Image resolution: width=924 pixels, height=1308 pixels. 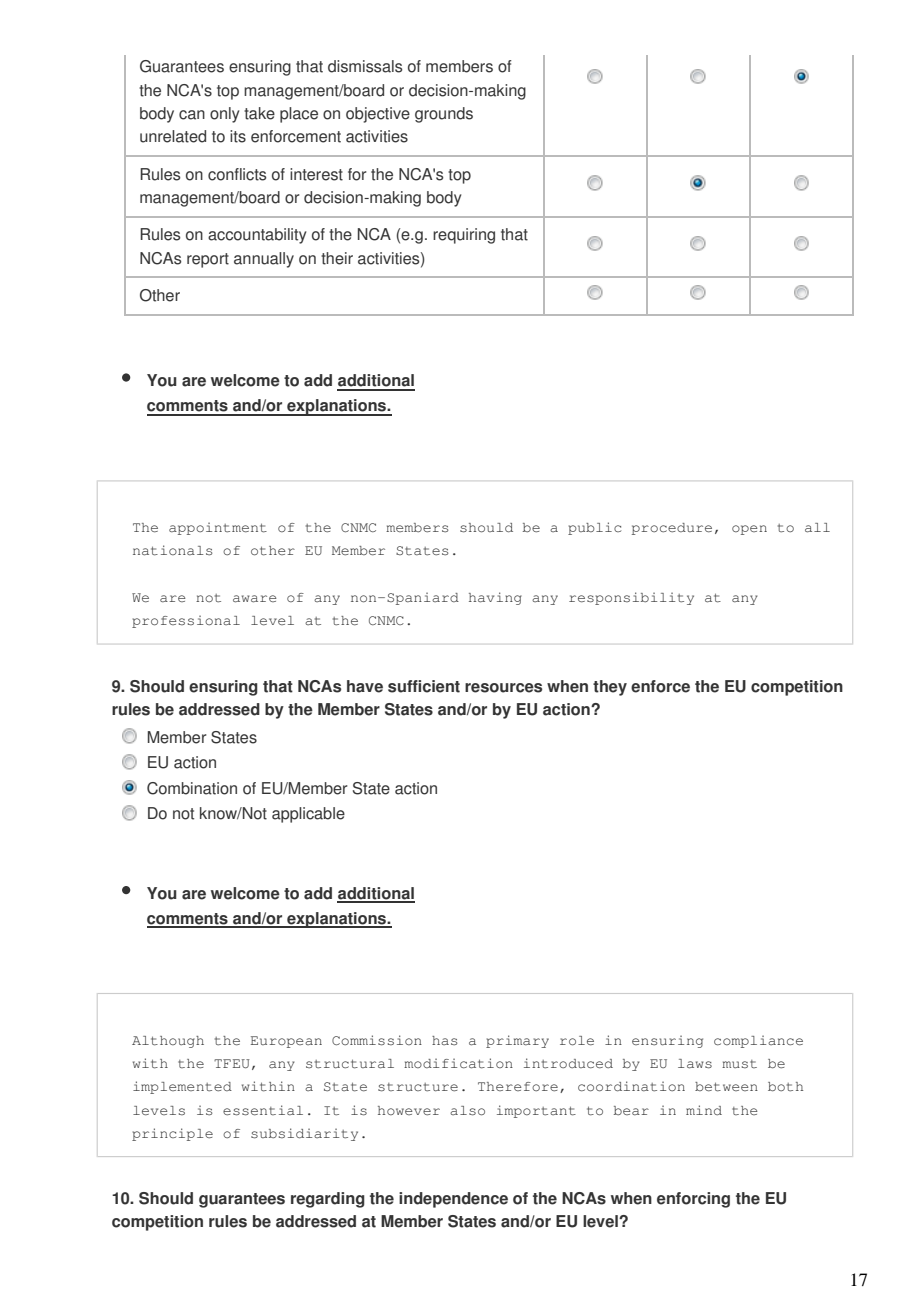 What do you see at coordinates (444, 1041) in the screenshot?
I see `has` at bounding box center [444, 1041].
